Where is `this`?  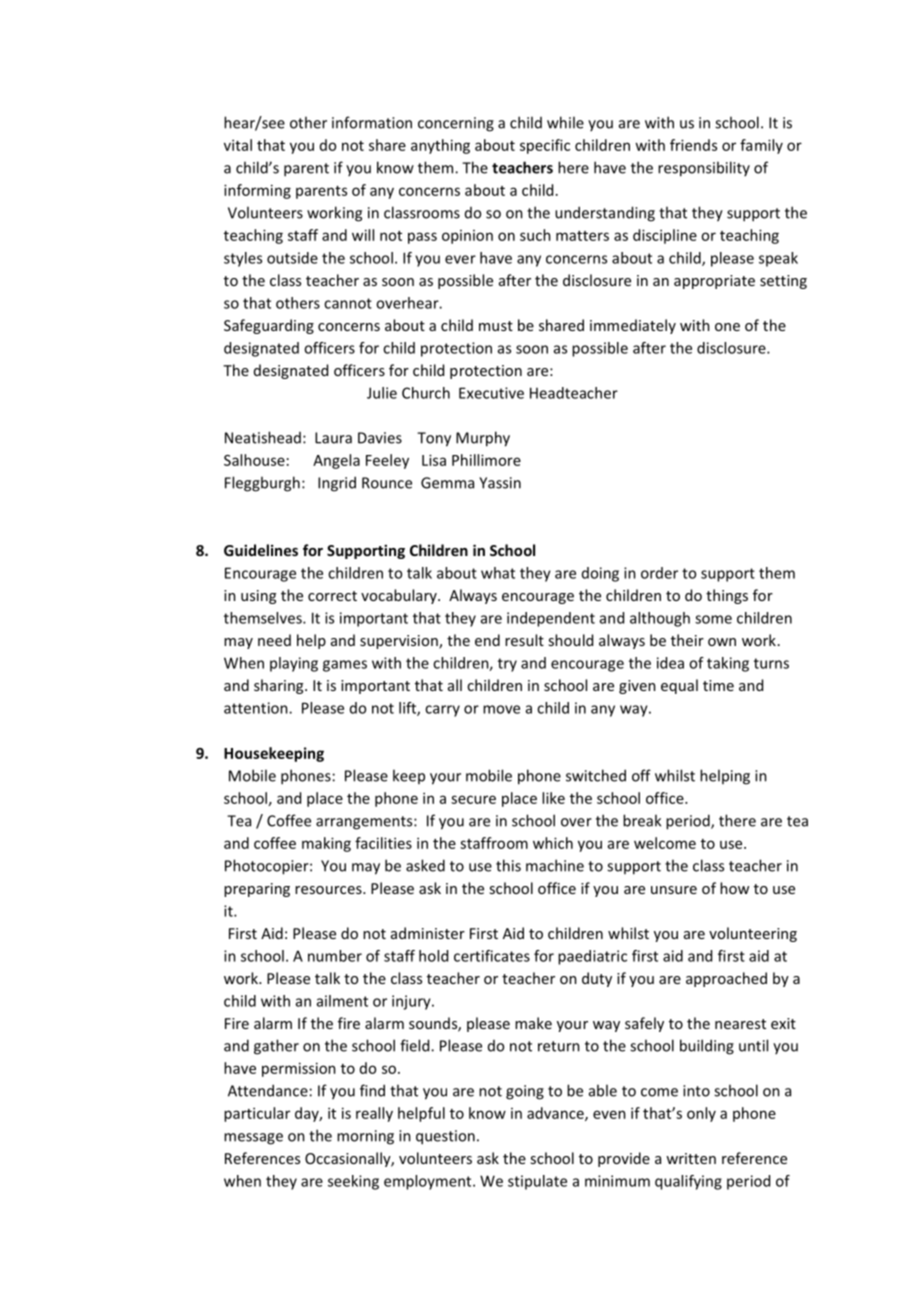
this is located at coordinates (508, 865).
